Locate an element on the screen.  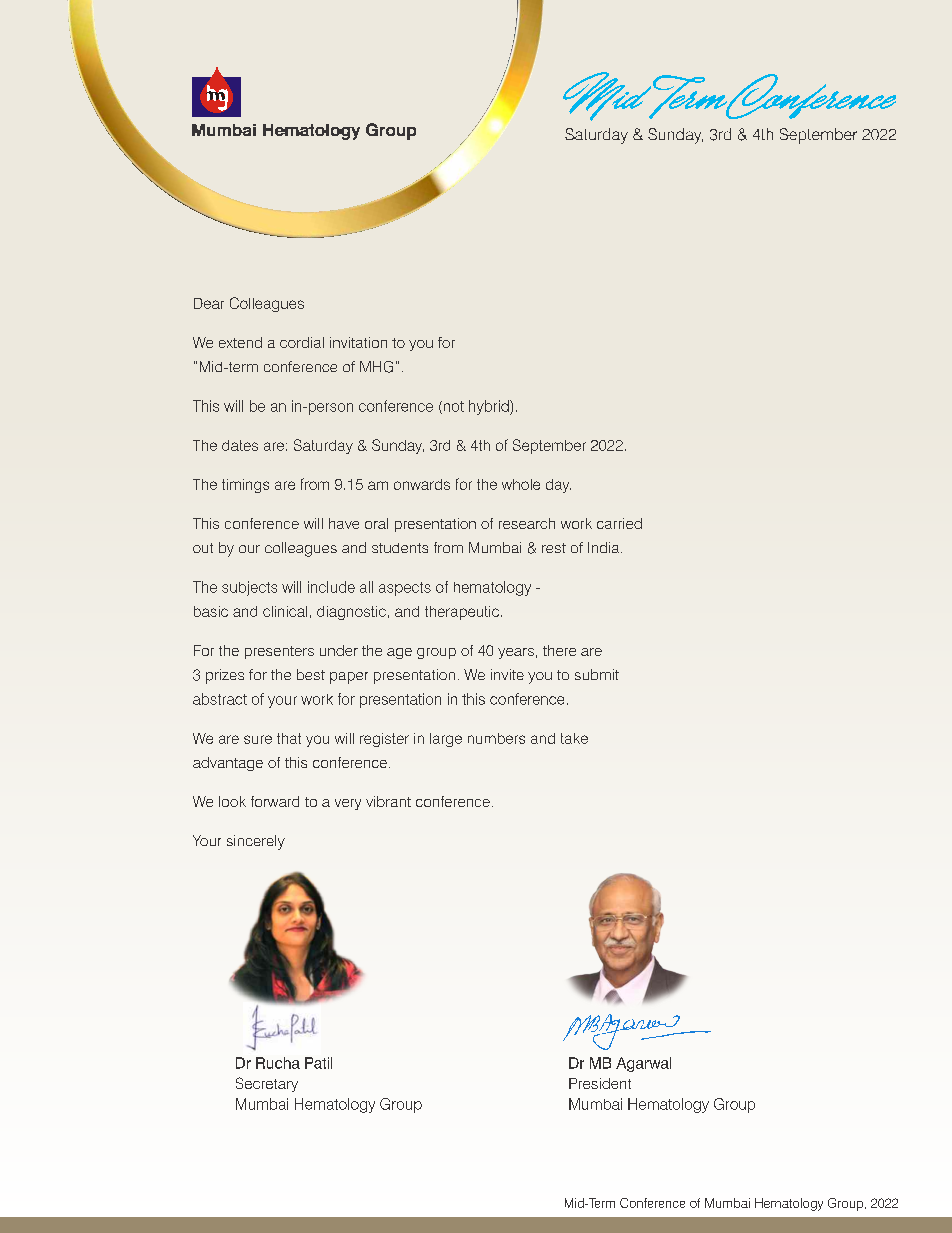
hybrid is located at coordinates (490, 407).
